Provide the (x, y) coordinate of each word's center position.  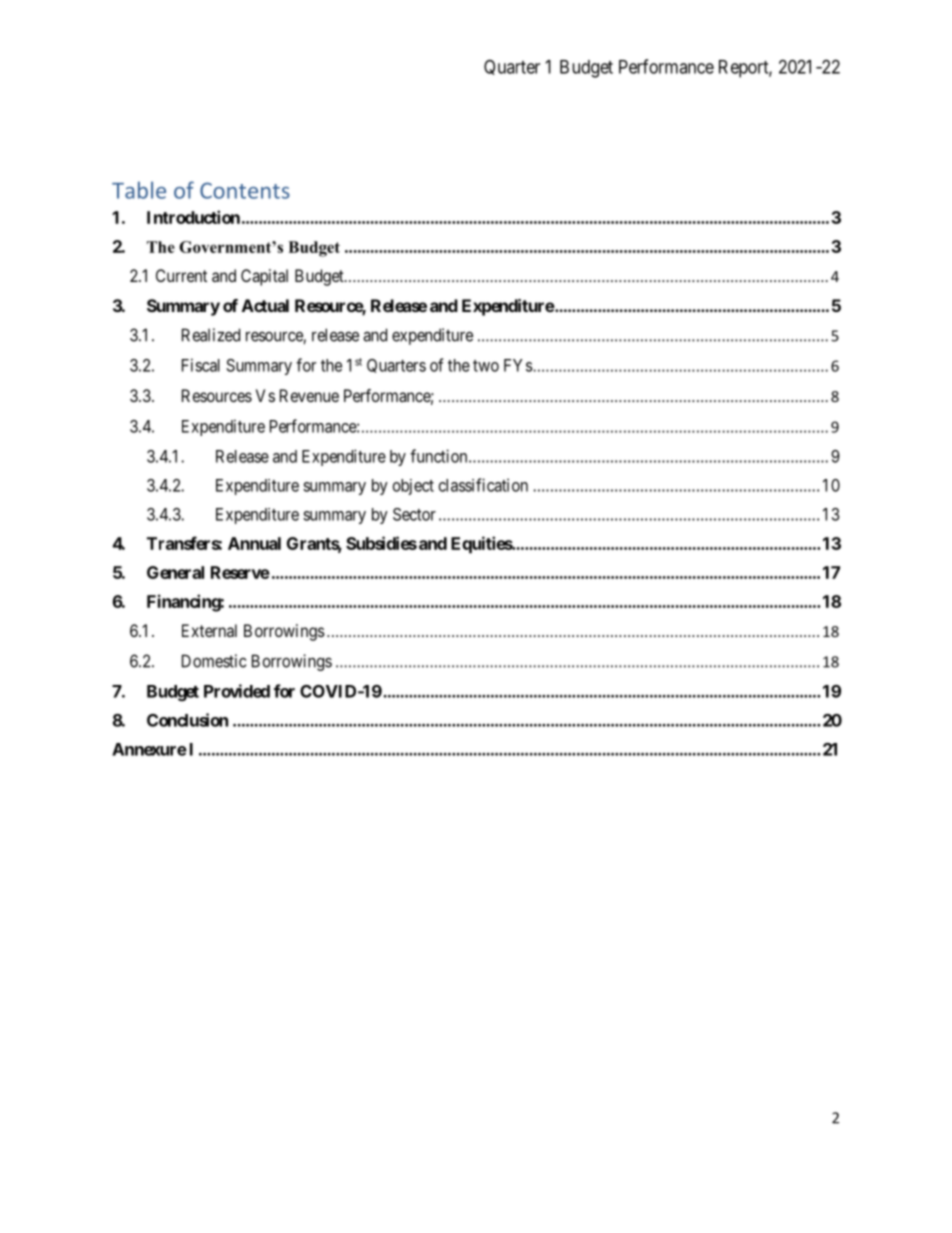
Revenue (309, 395)
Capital (264, 277)
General (175, 572)
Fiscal (201, 365)
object (413, 487)
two (486, 366)
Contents (245, 190)
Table (139, 190)
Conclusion (187, 720)
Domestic (214, 661)
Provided (237, 691)
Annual (254, 543)
